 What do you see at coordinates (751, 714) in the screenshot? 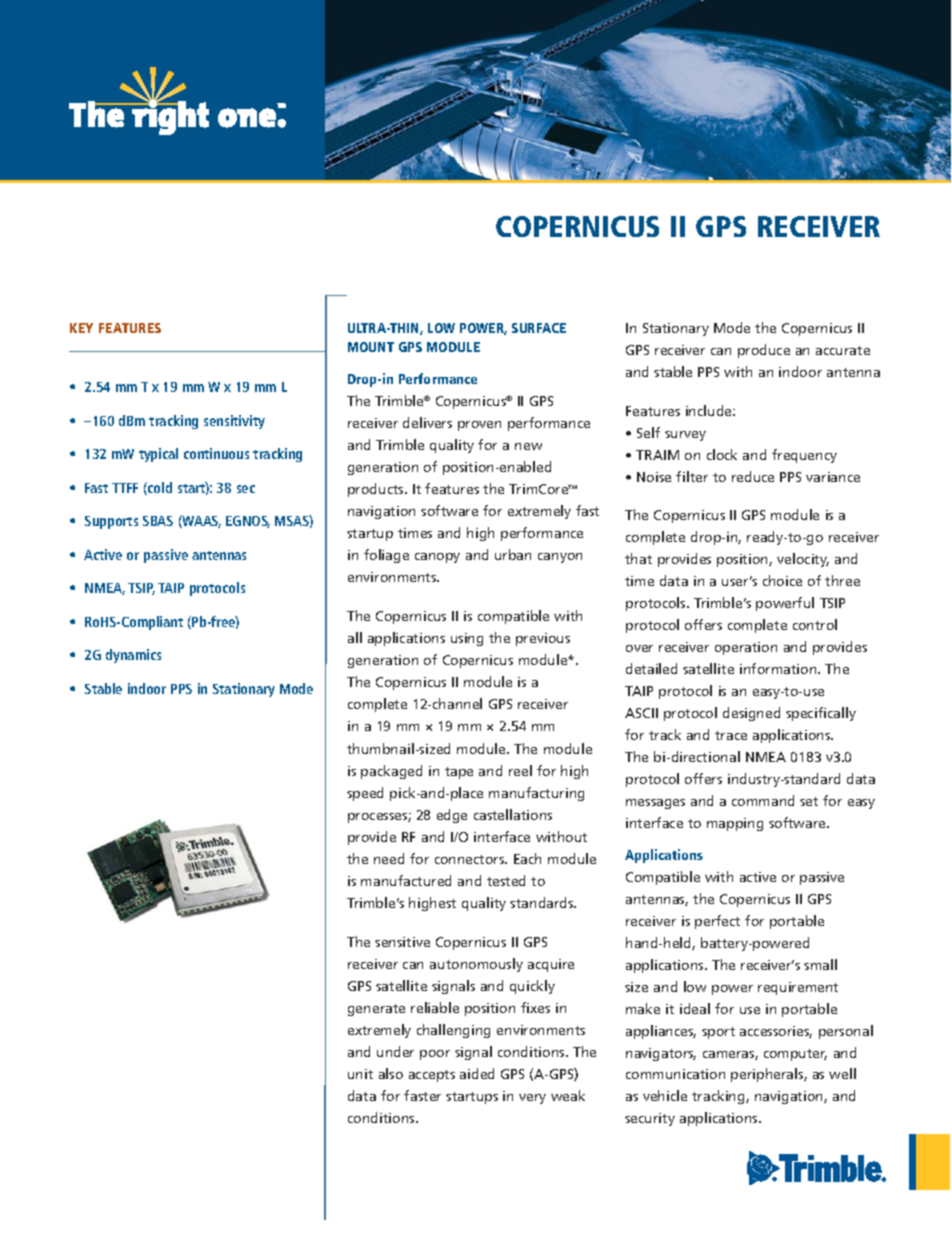
I see `designed` at bounding box center [751, 714].
